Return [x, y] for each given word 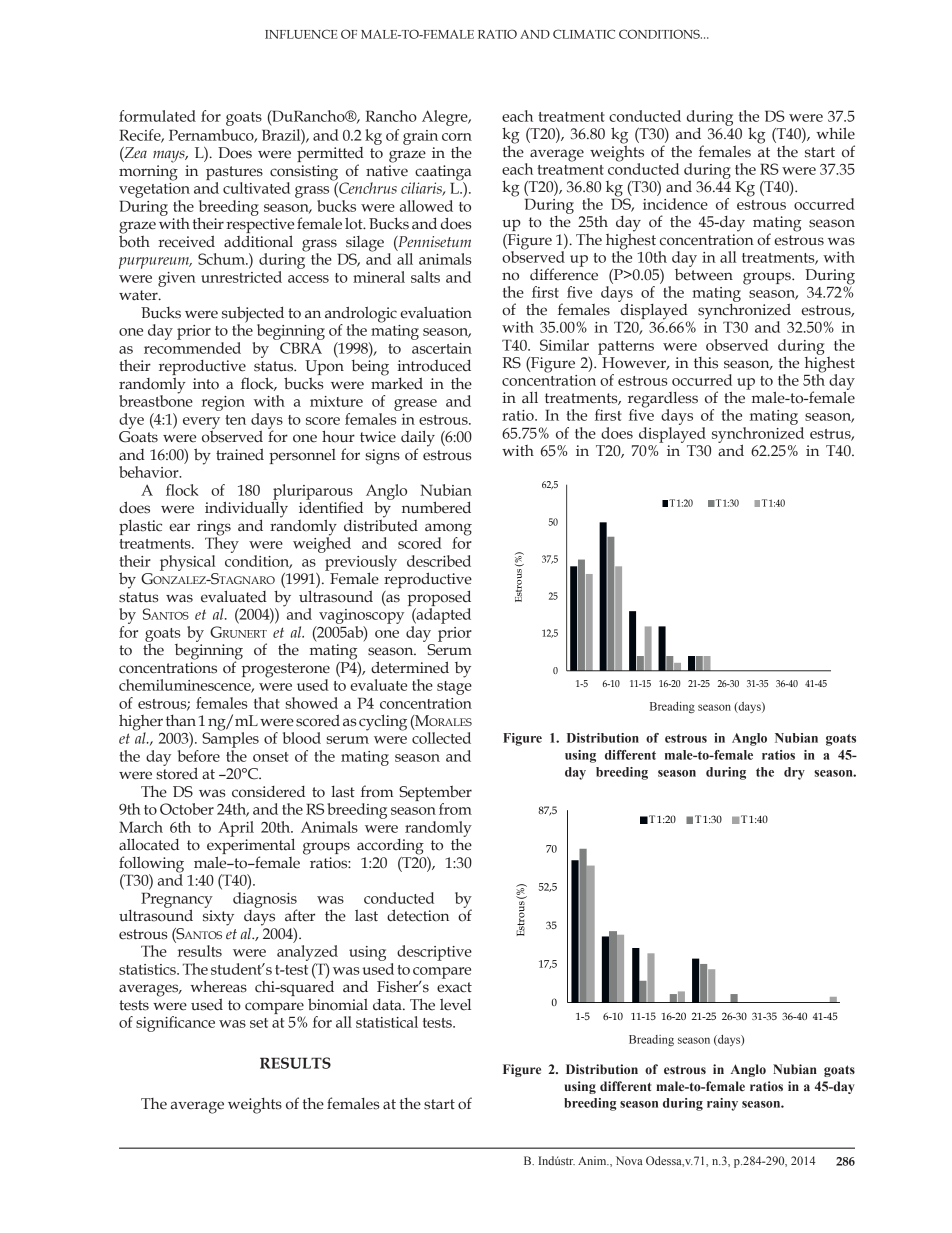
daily [418, 439]
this [706, 363]
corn [457, 137]
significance [175, 1024]
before [199, 756]
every [201, 424]
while [835, 133]
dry [794, 773]
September [435, 794]
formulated [157, 116]
